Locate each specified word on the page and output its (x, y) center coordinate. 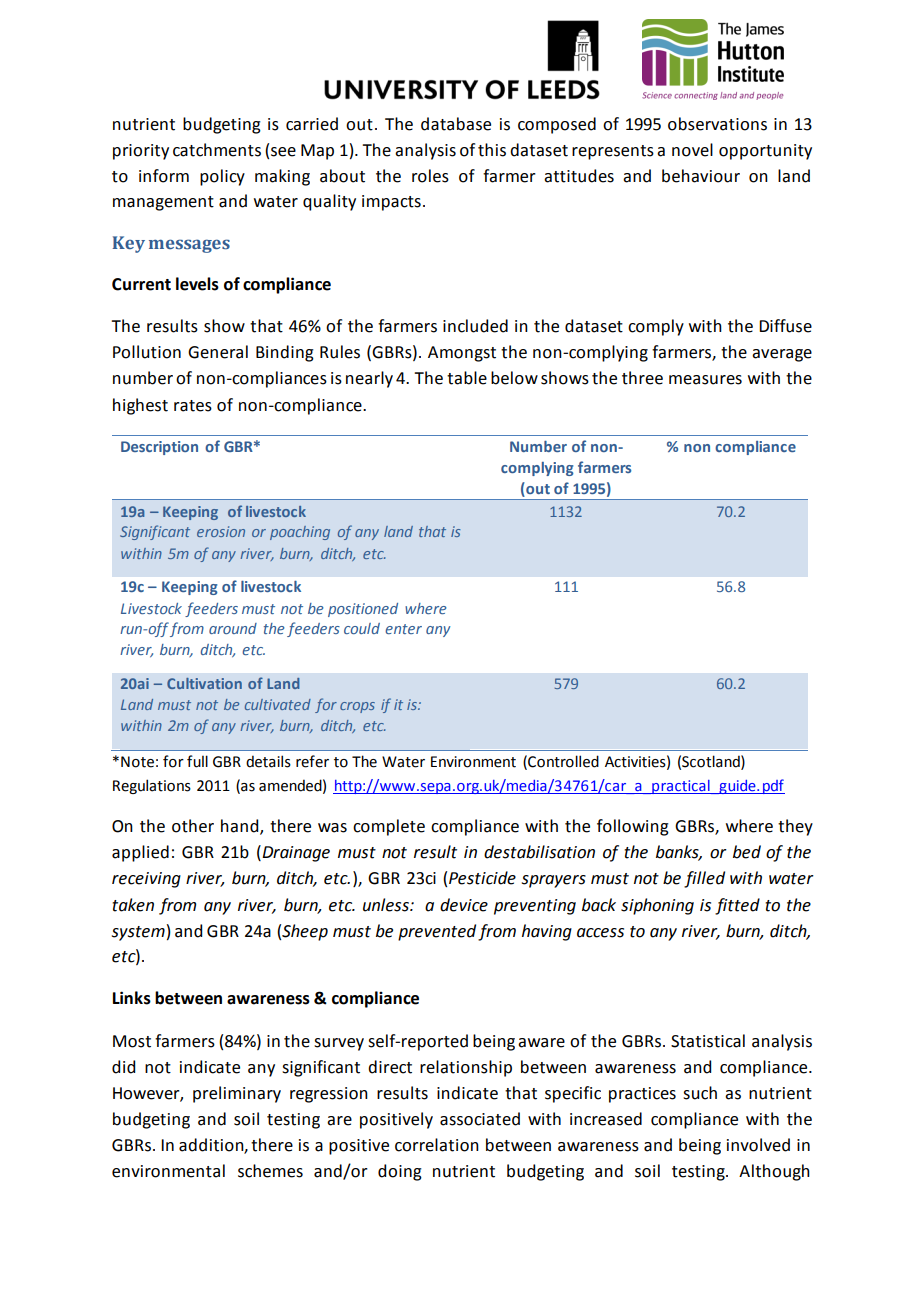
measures (705, 380)
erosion (221, 531)
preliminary (237, 1094)
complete (389, 827)
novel (692, 150)
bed (747, 852)
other (193, 826)
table (467, 378)
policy (222, 177)
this (492, 150)
